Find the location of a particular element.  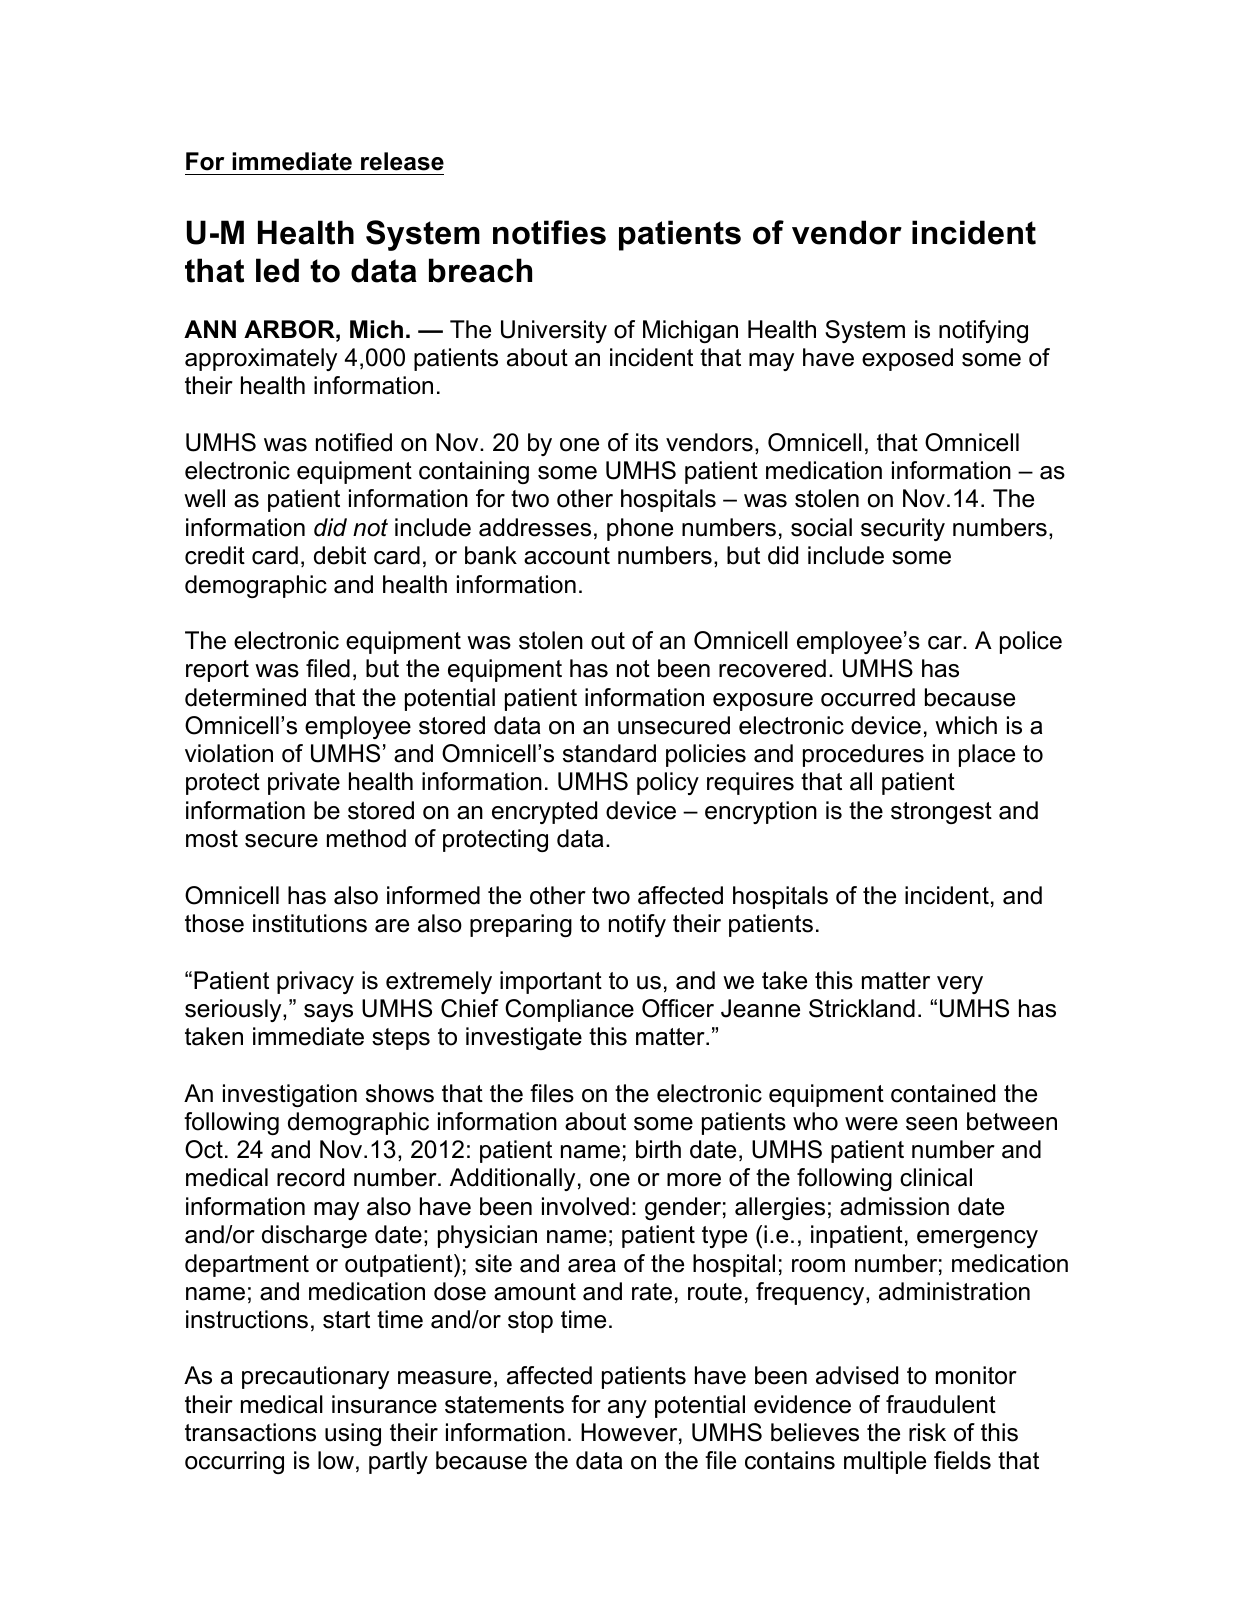

security is located at coordinates (903, 529).
